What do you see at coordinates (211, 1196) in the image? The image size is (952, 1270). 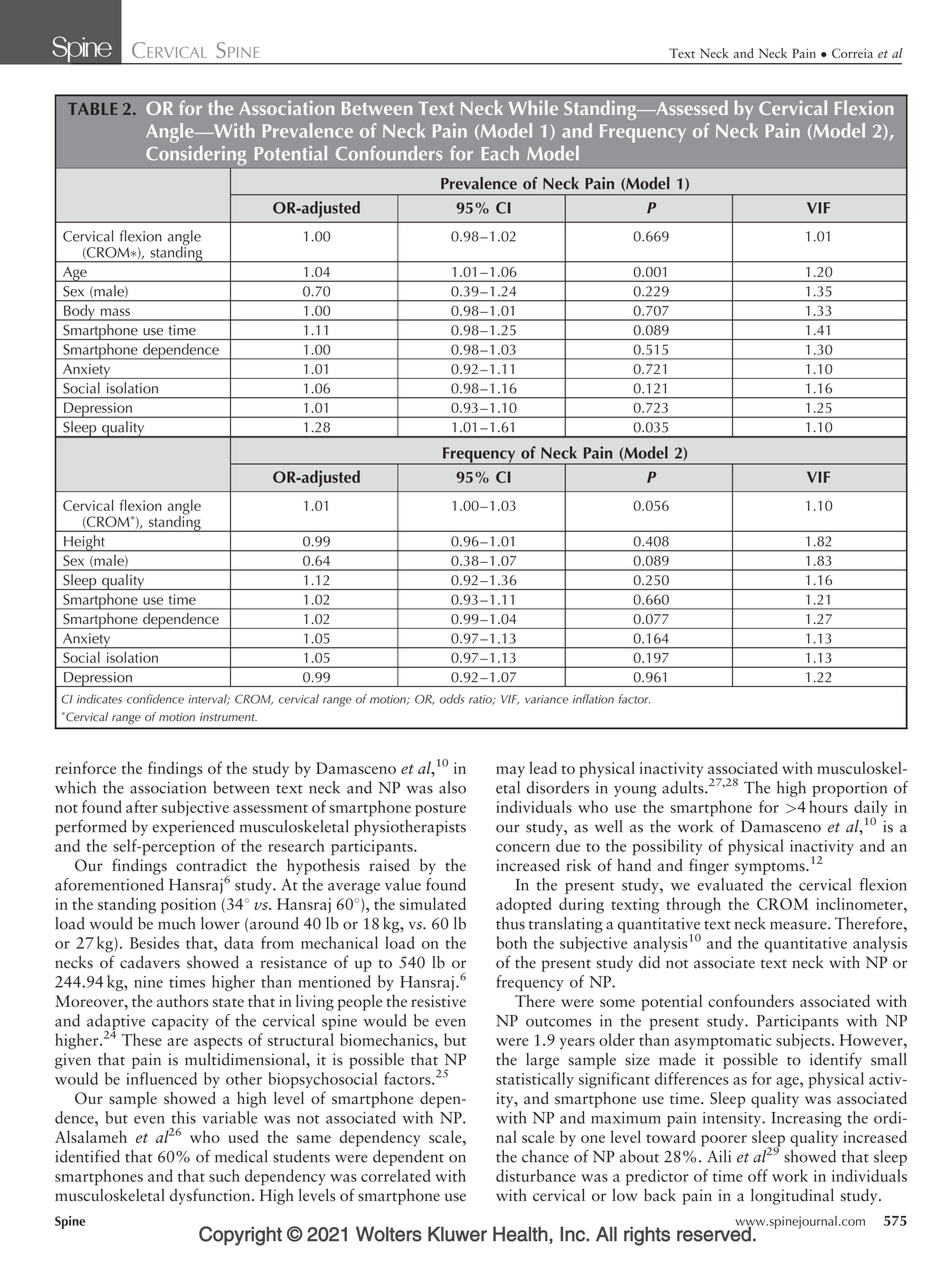 I see `dysfunction` at bounding box center [211, 1196].
